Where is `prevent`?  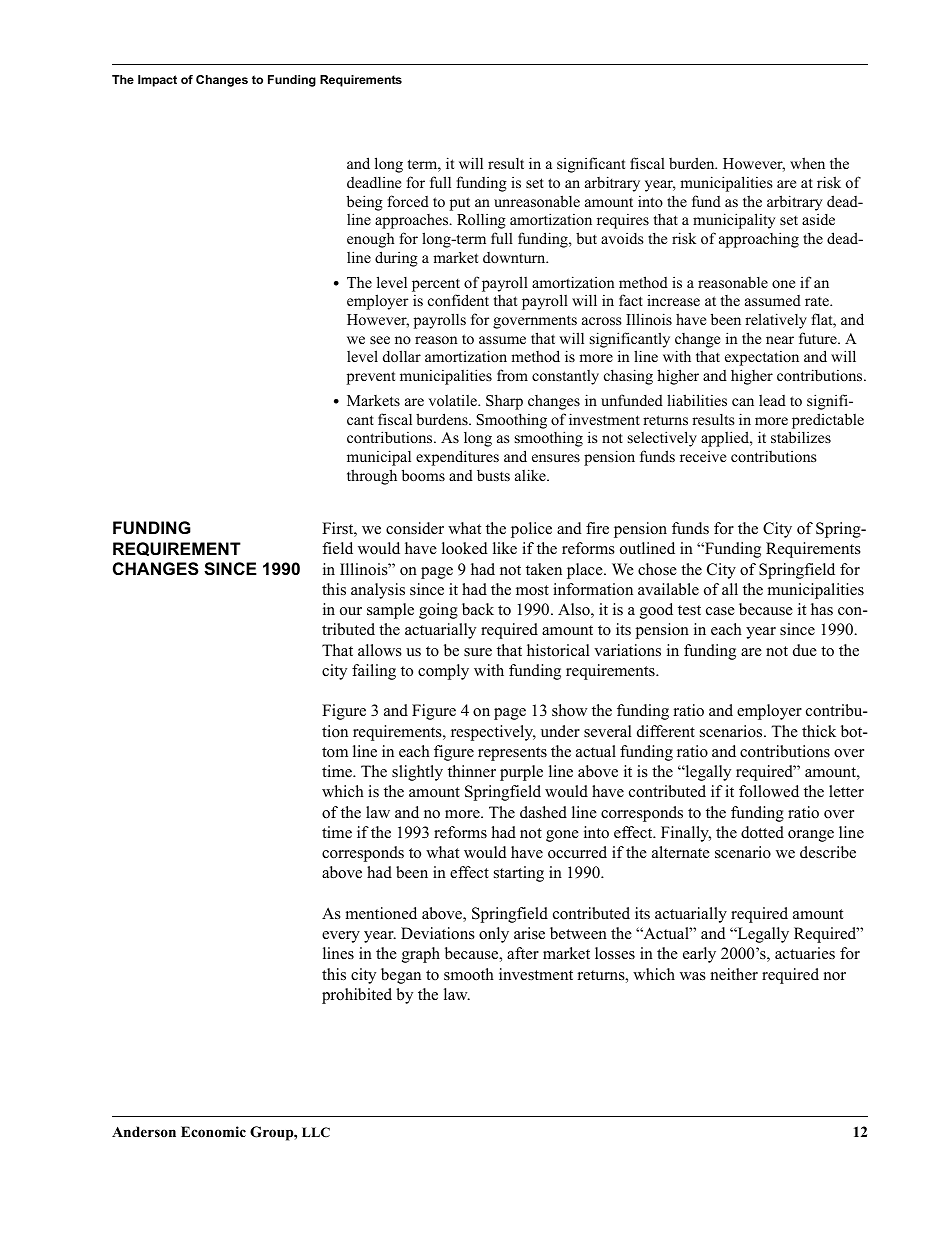
prevent is located at coordinates (371, 378).
